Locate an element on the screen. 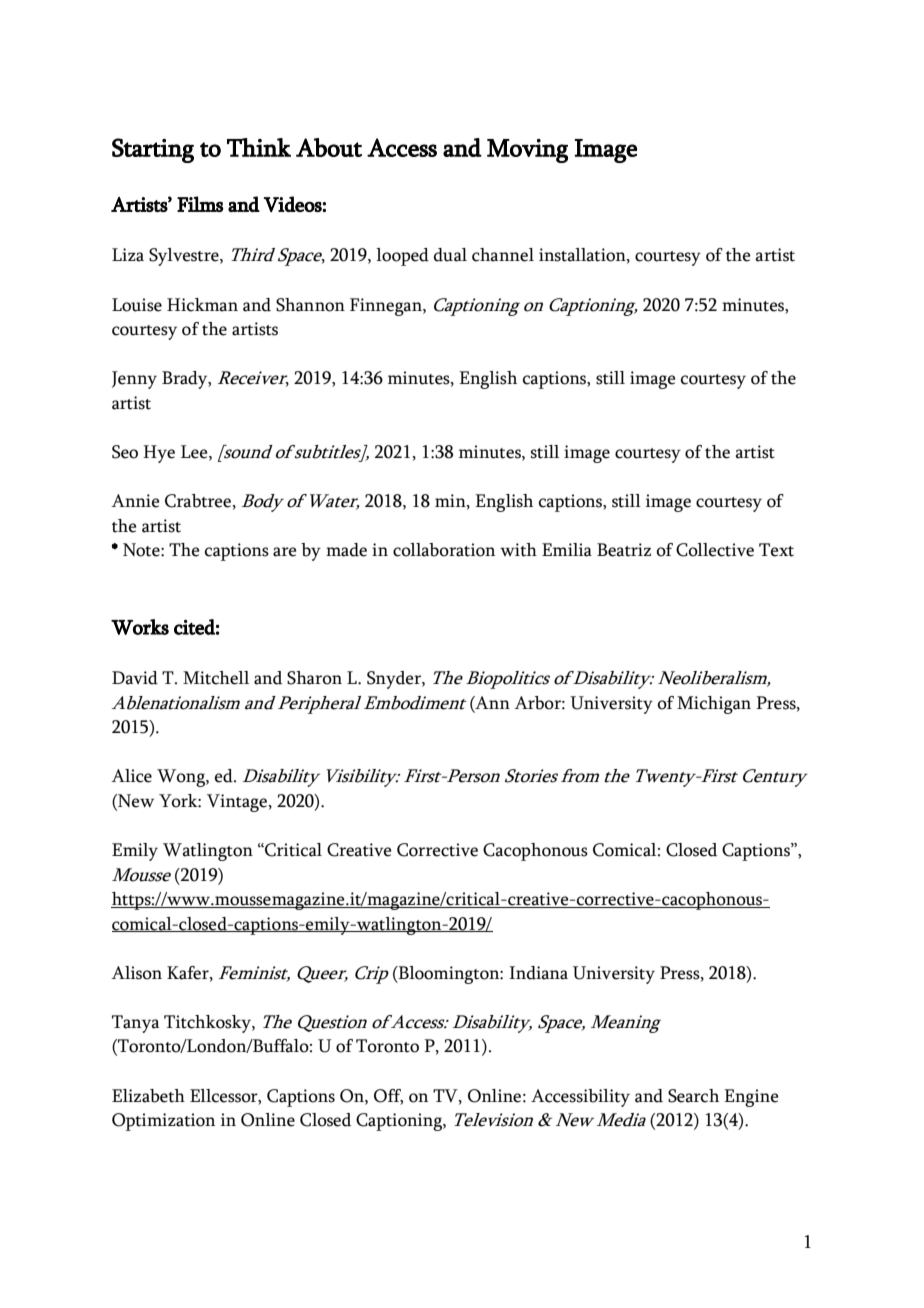  Sharon is located at coordinates (314, 678).
